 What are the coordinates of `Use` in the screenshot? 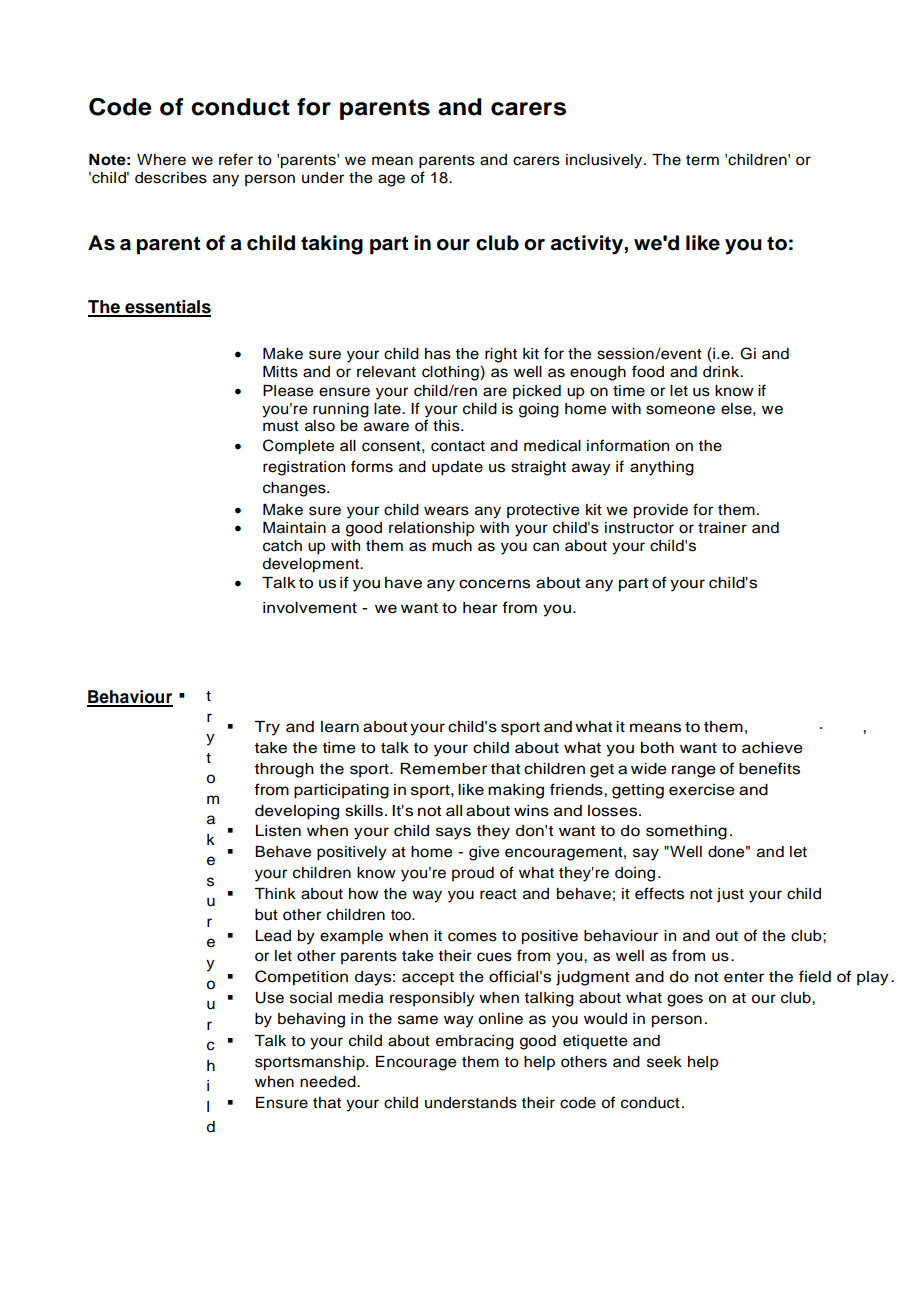 It's located at (270, 998).
